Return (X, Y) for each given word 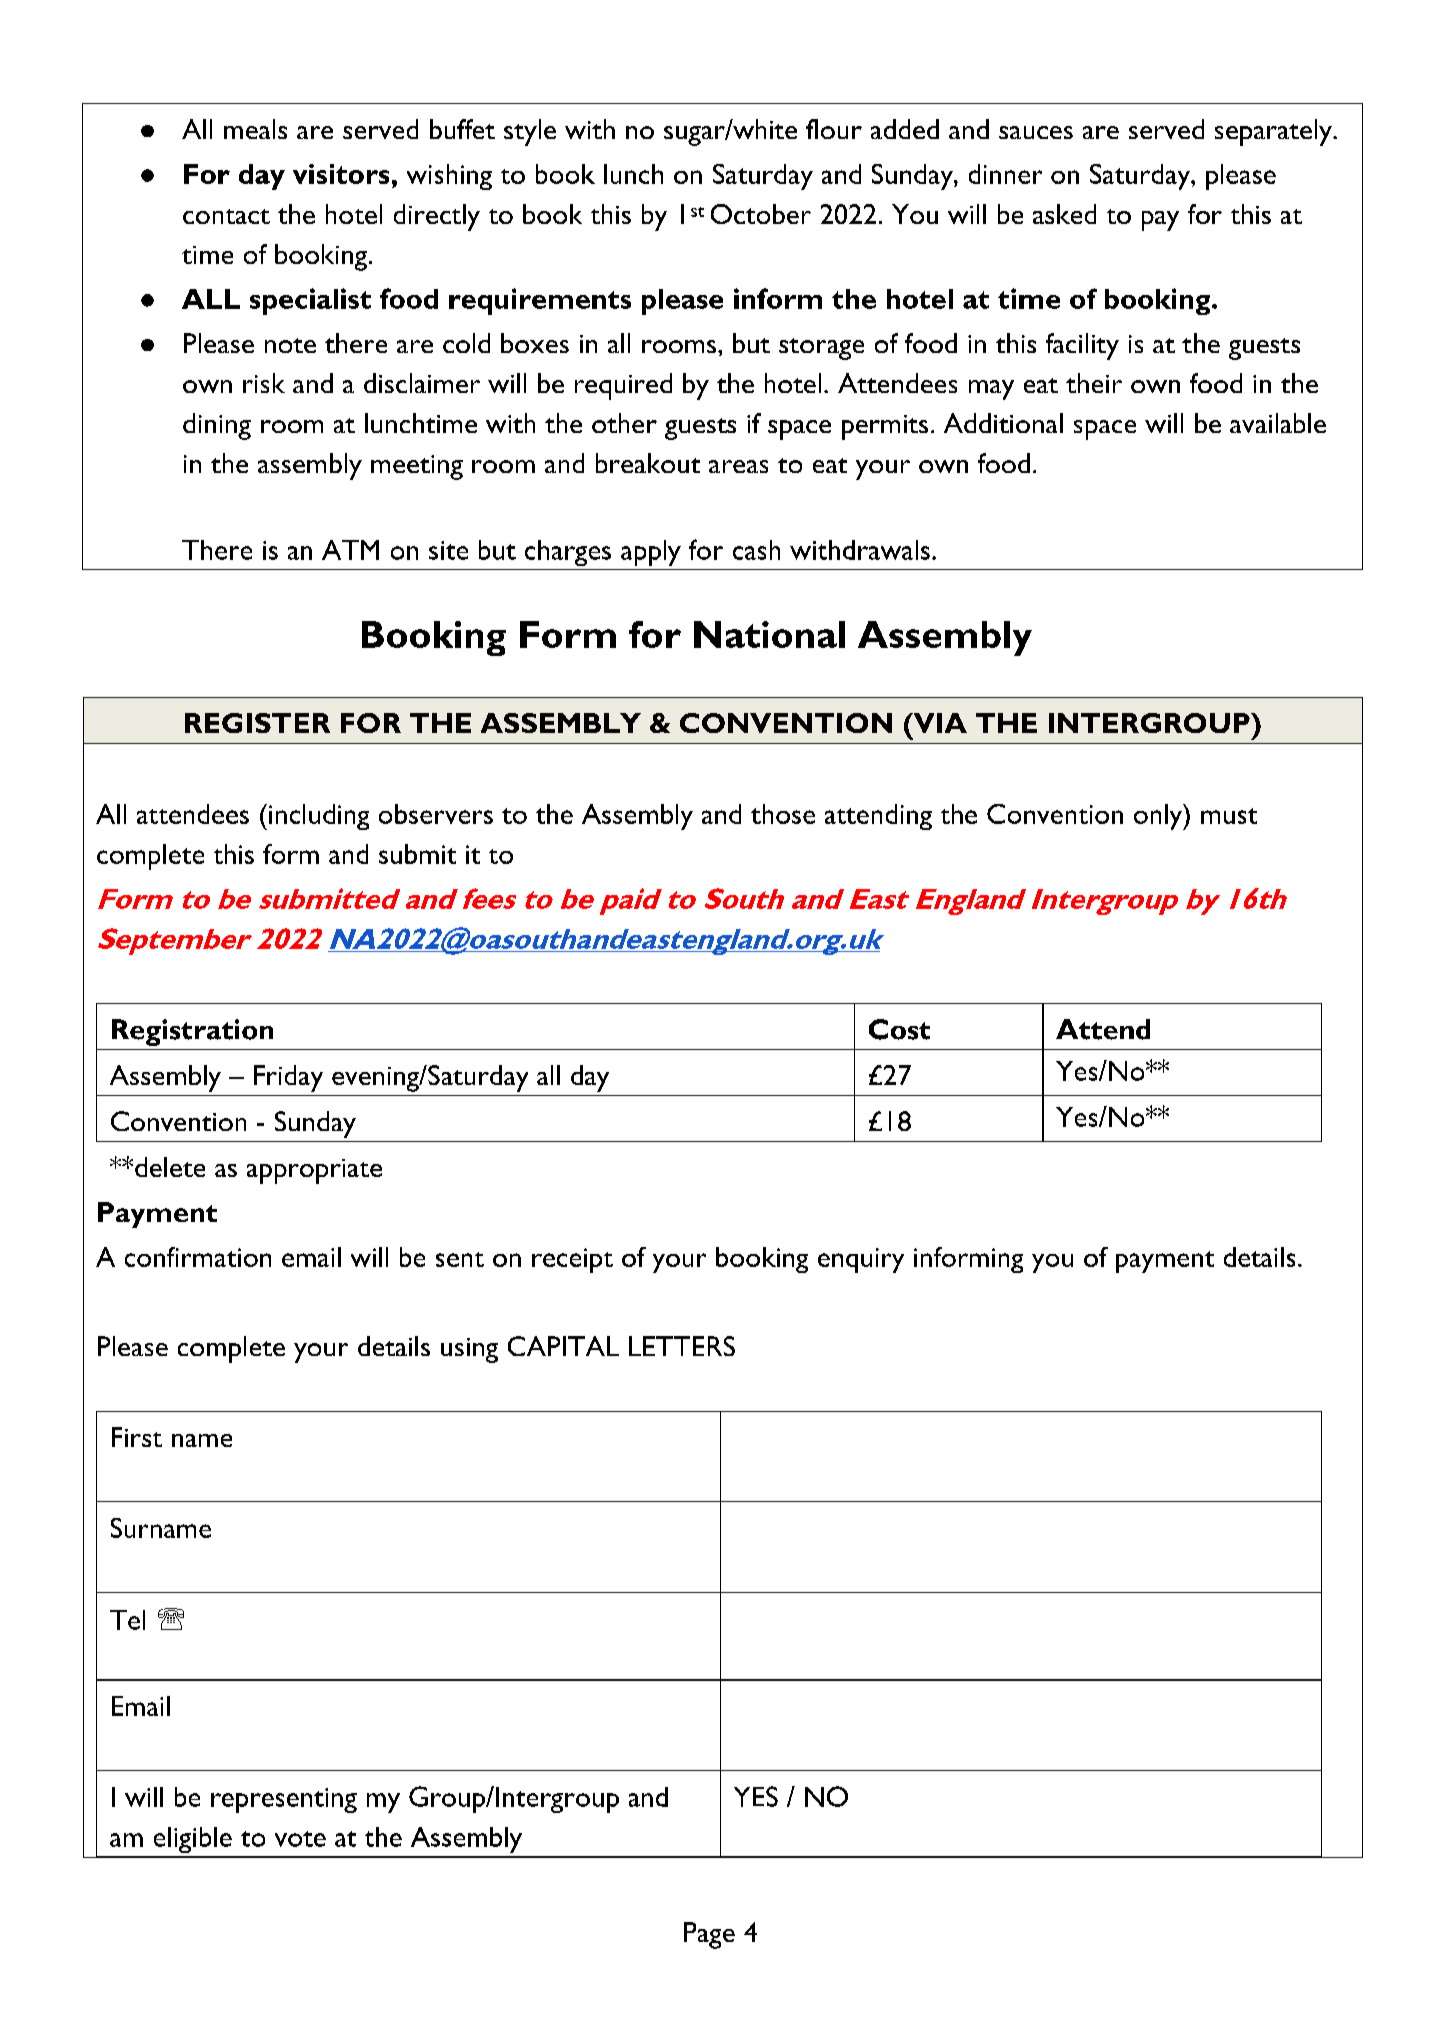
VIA (939, 723)
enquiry (861, 1260)
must (1229, 816)
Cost (899, 1029)
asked (1064, 214)
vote (300, 1839)
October (761, 214)
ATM (350, 550)
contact (226, 216)
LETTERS (682, 1346)
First (137, 1437)
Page (709, 1935)
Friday (288, 1078)
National (769, 634)
